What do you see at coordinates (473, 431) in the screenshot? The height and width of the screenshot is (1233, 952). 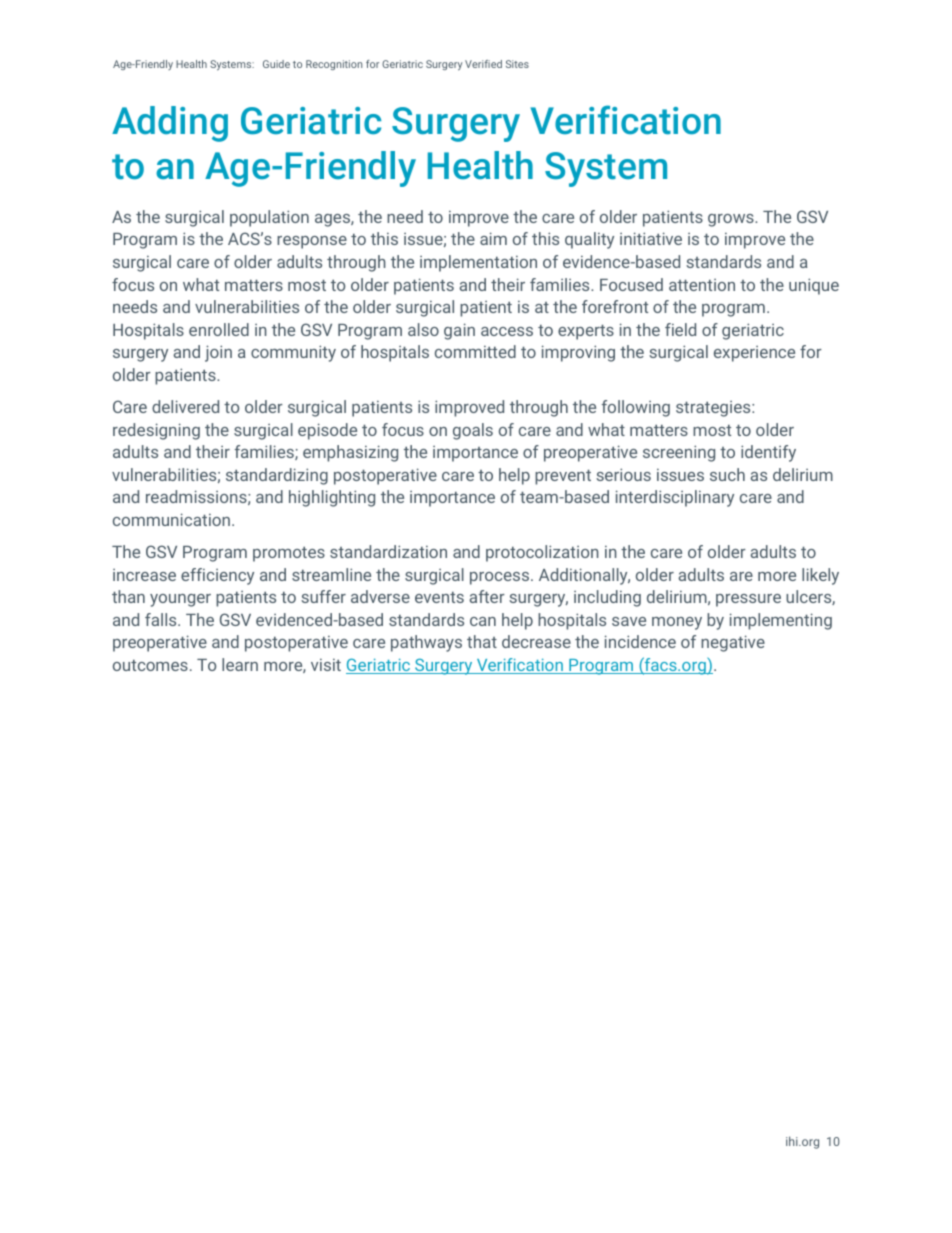 I see `goals` at bounding box center [473, 431].
